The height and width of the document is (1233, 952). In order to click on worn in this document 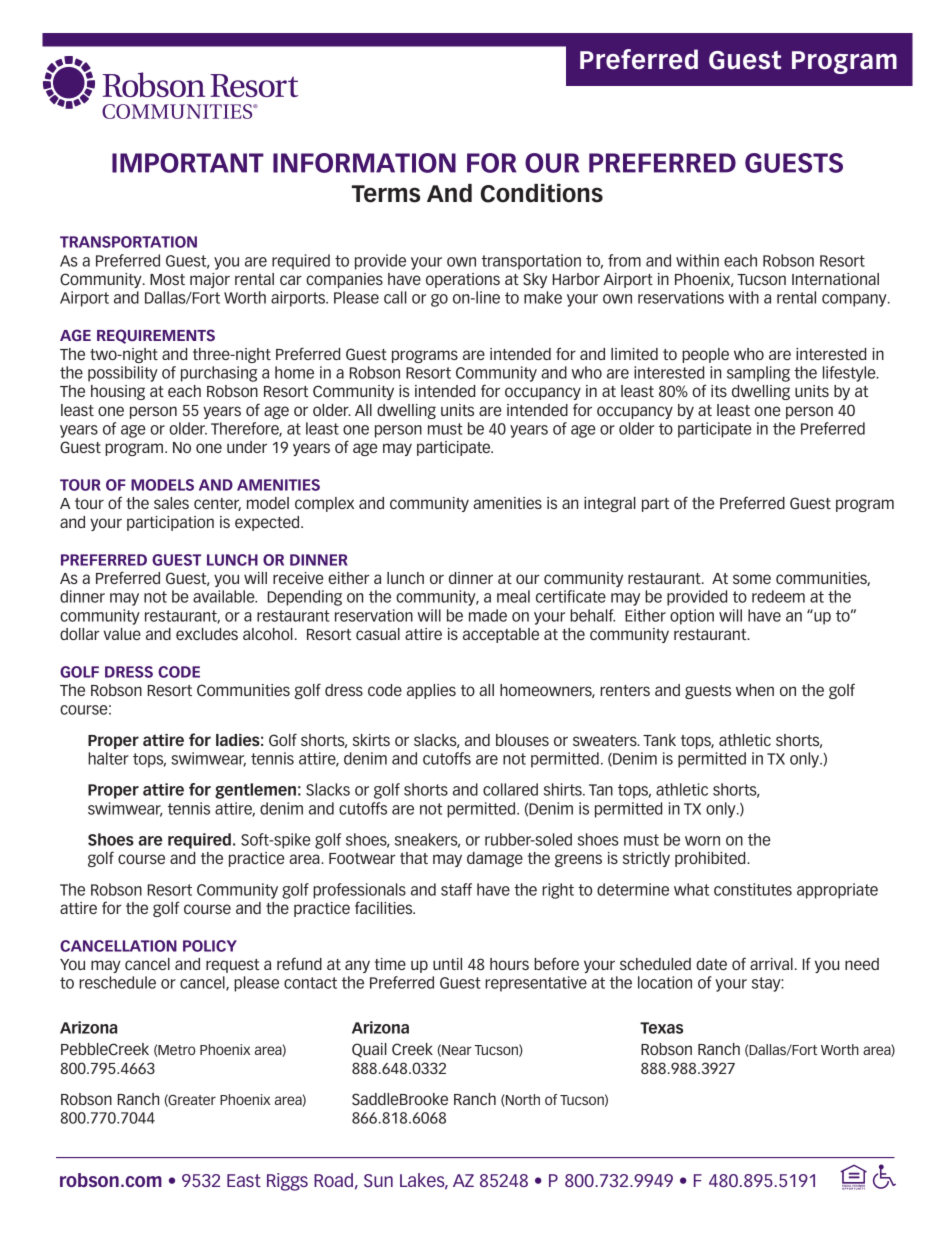, I will do `click(702, 841)`.
